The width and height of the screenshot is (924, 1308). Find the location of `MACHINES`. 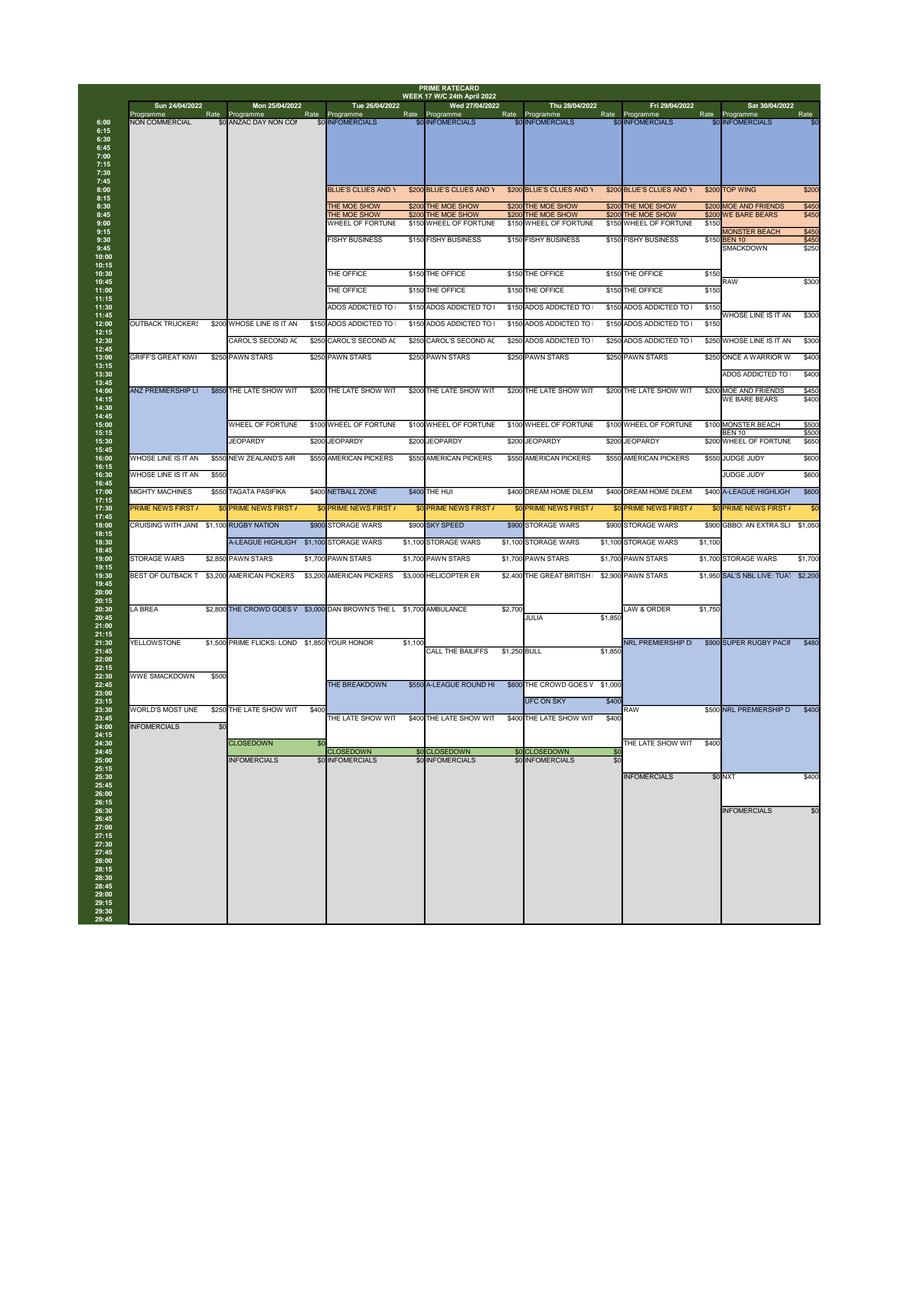

MACHINES is located at coordinates (175, 491).
